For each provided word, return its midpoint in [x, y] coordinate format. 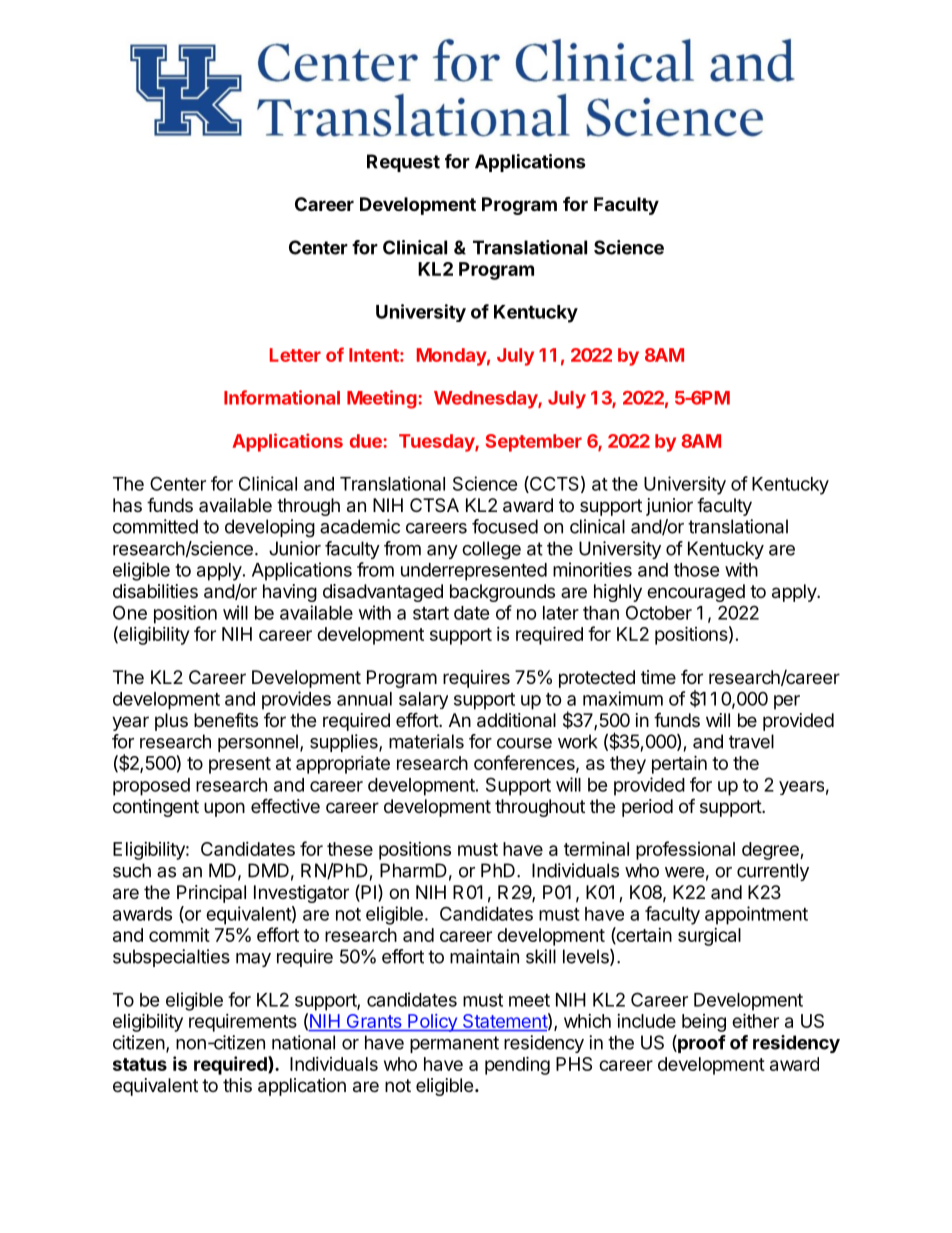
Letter [295, 355]
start [431, 613]
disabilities [155, 591]
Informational [282, 397]
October [659, 612]
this [237, 1085]
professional [685, 850]
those [697, 570]
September [534, 443]
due [367, 441]
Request [403, 163]
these [350, 849]
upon [224, 809]
